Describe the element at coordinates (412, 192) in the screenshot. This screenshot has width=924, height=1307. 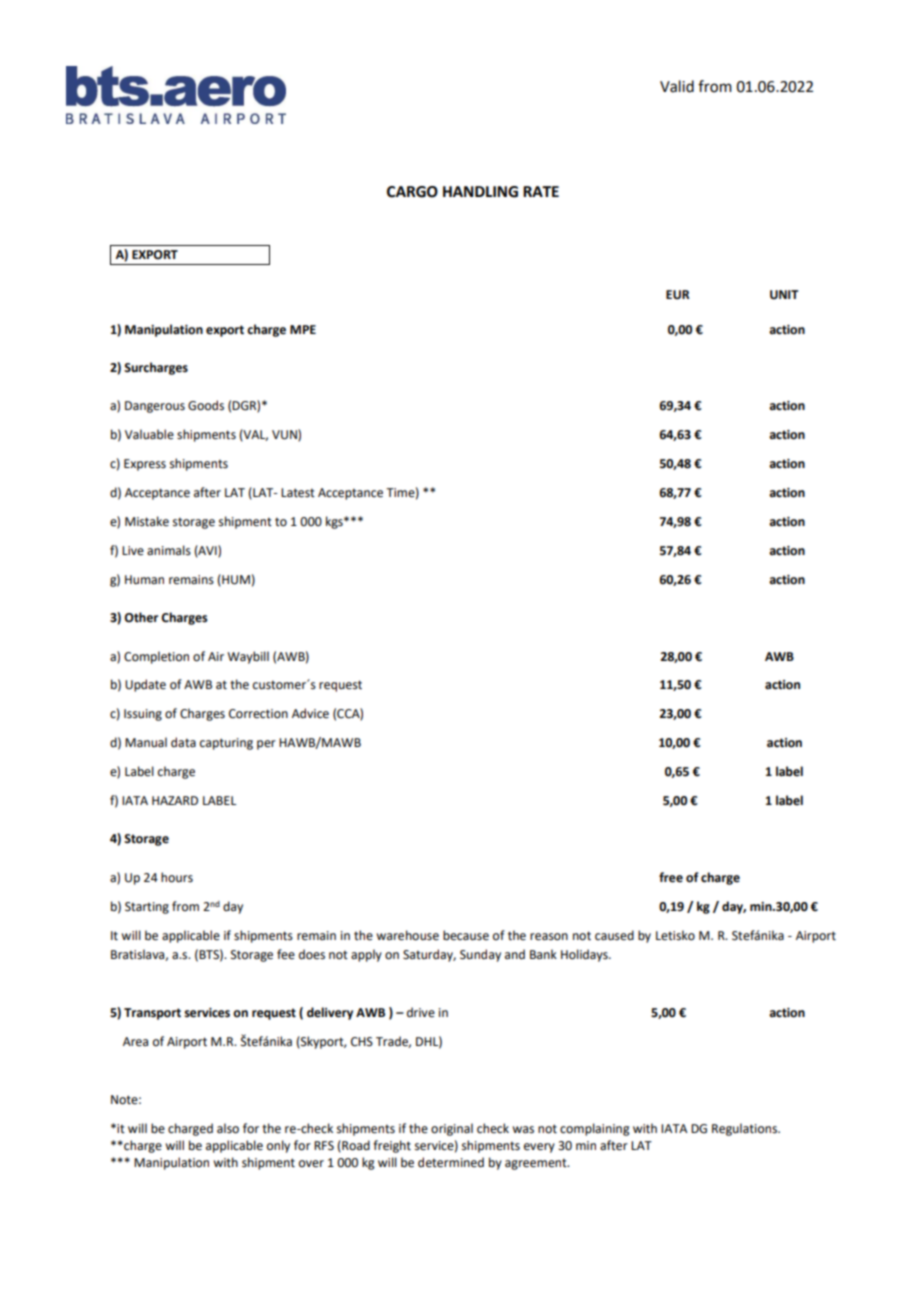
I see `CARGO` at that location.
